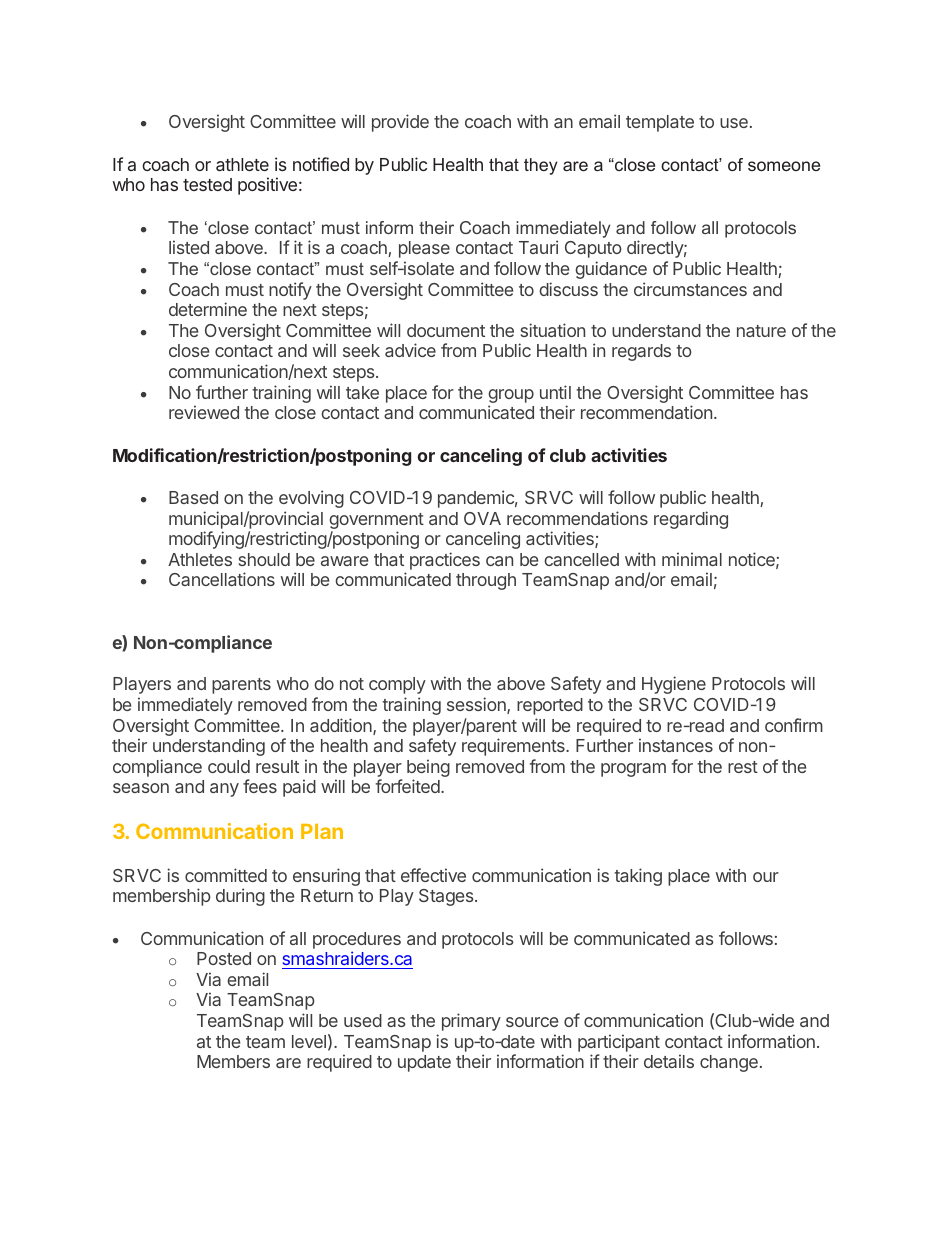 This document has width=952, height=1233. Describe the element at coordinates (660, 123) in the document. I see `template` at that location.
